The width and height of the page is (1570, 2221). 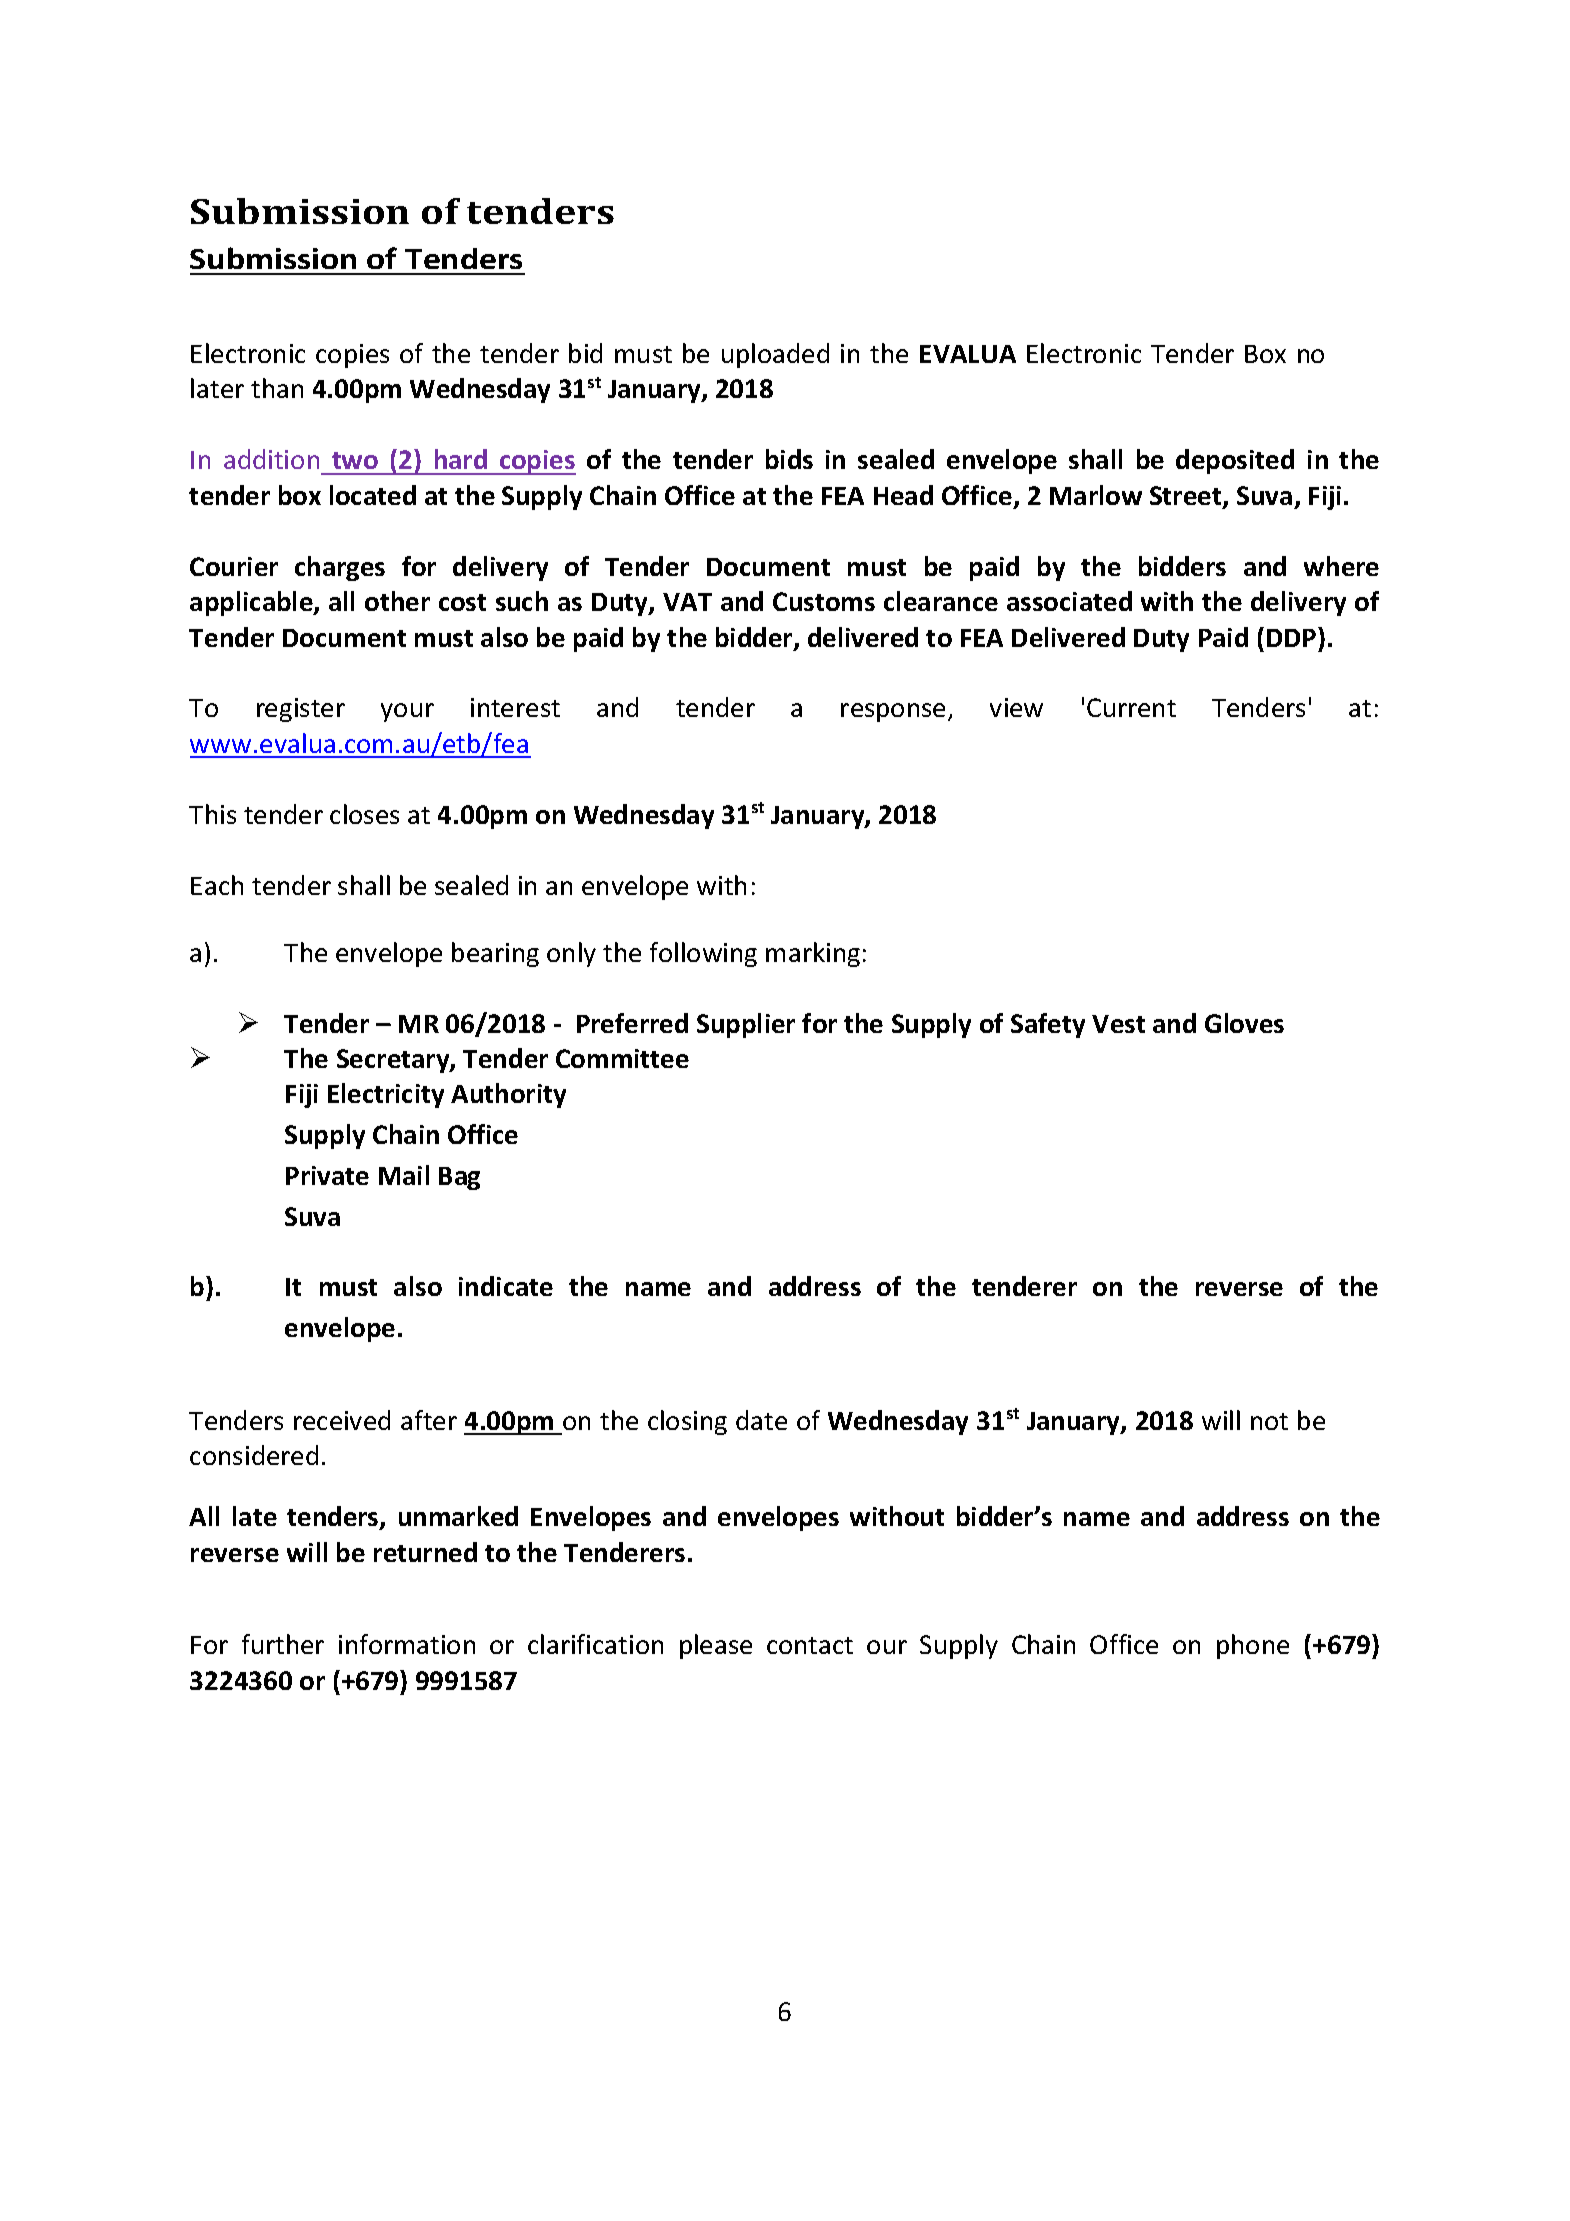 What do you see at coordinates (761, 1420) in the page?
I see `date` at bounding box center [761, 1420].
